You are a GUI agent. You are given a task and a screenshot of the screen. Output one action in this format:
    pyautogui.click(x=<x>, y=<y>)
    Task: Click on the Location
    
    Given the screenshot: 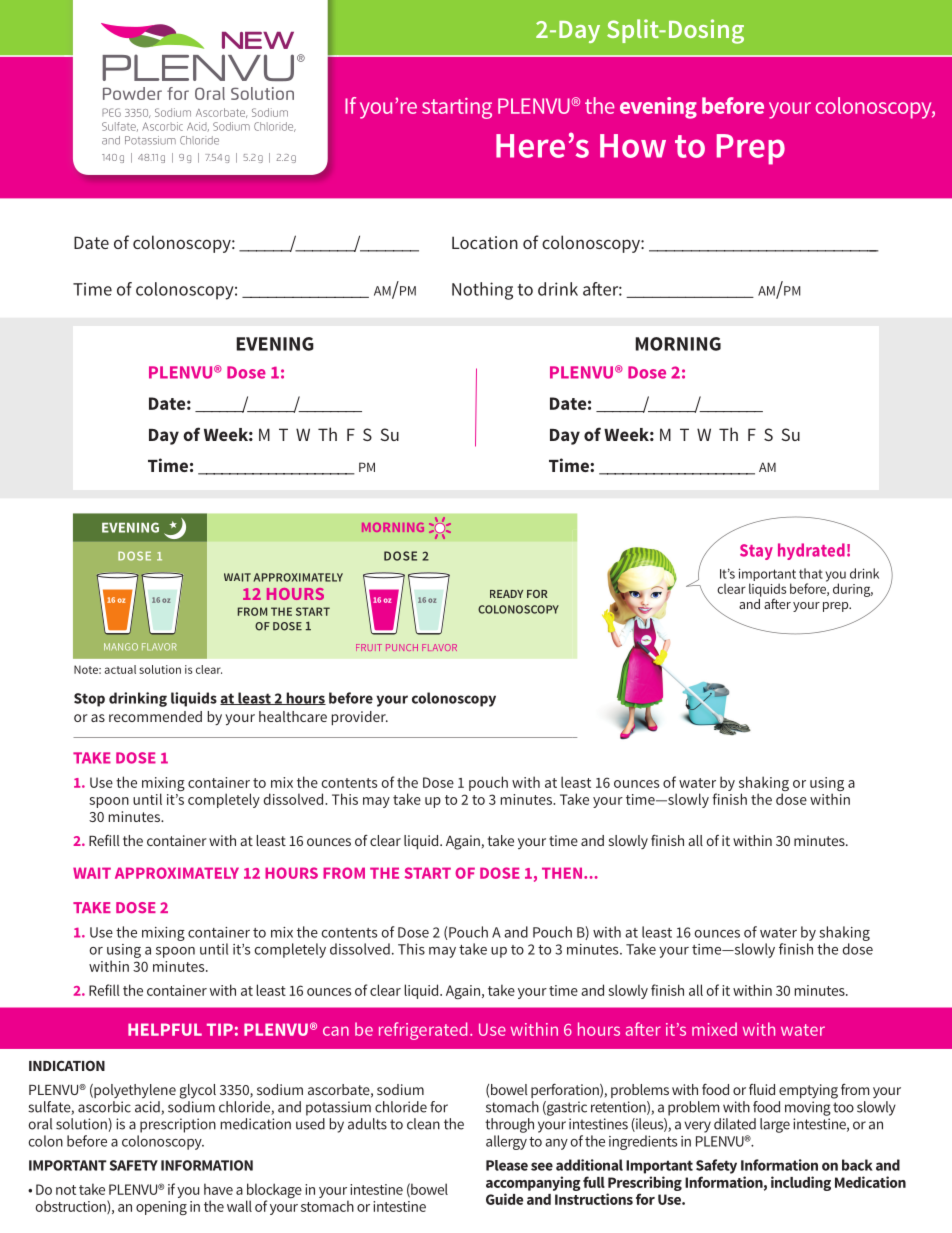 What is the action you would take?
    pyautogui.click(x=485, y=242)
